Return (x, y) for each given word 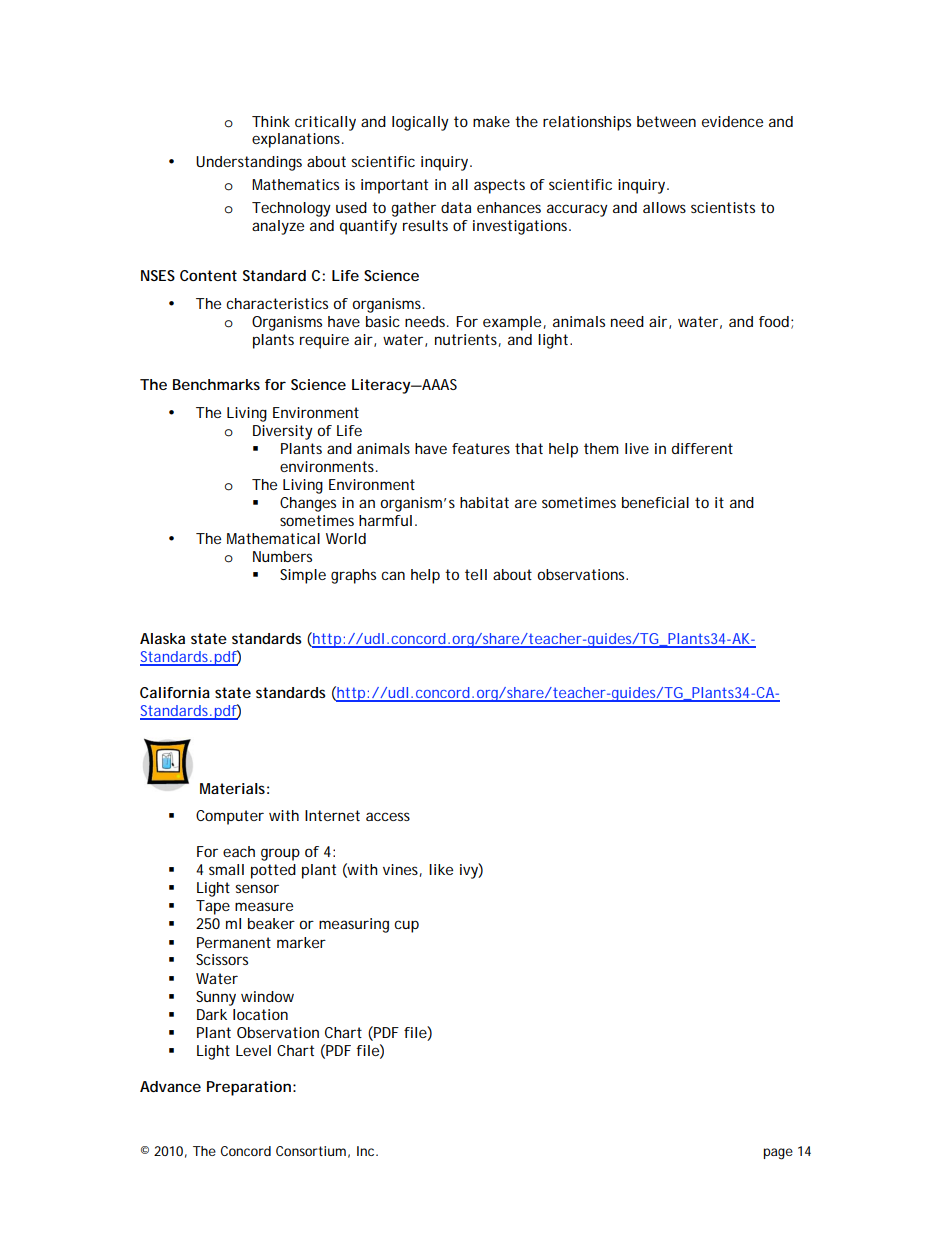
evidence (732, 121)
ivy (469, 871)
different (702, 448)
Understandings (249, 163)
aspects (499, 186)
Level (253, 1050)
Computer (230, 817)
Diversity (283, 432)
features (481, 448)
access (388, 816)
